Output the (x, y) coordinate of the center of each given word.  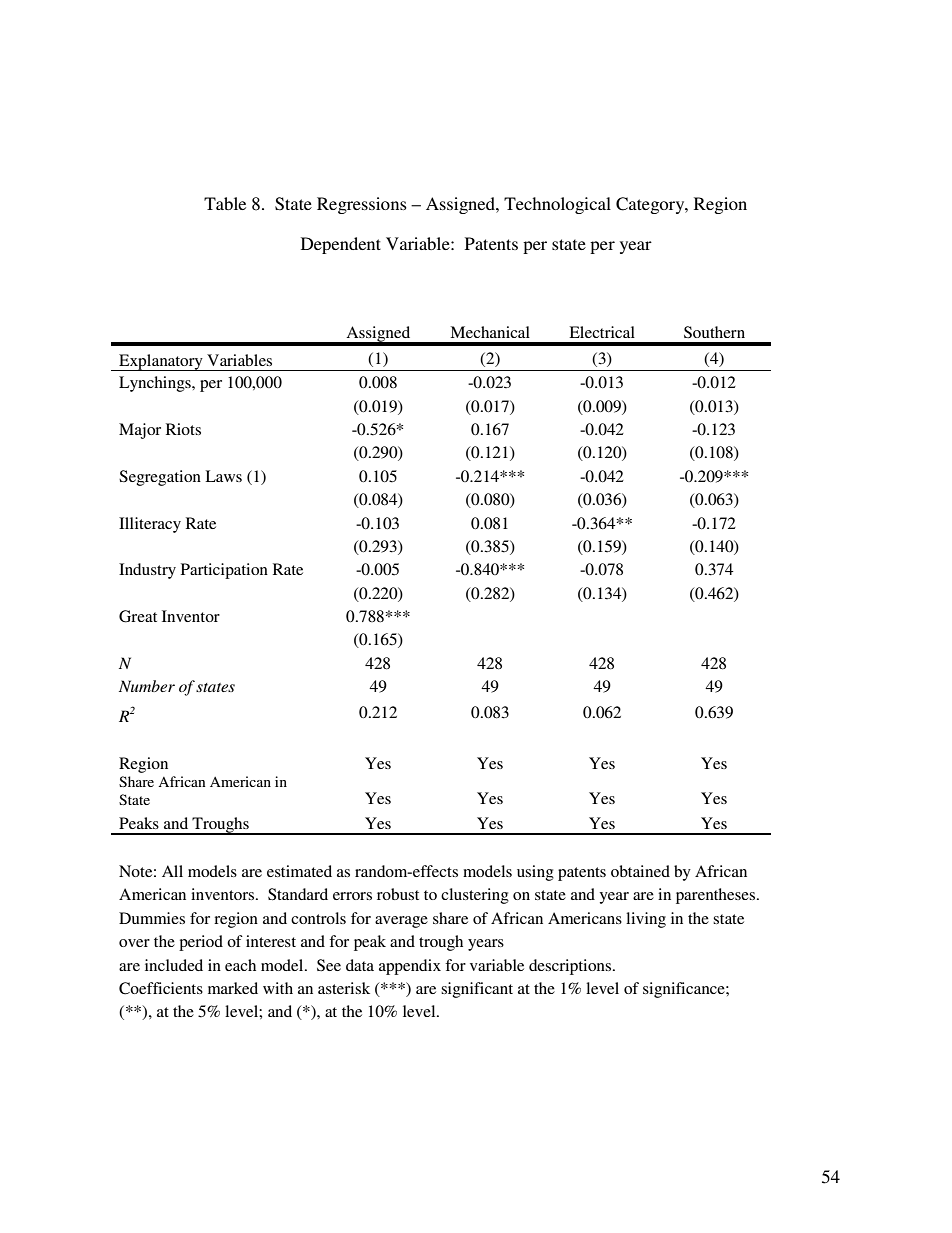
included (174, 965)
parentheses (717, 896)
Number (147, 686)
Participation (224, 571)
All (172, 871)
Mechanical (490, 332)
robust (398, 894)
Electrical (602, 332)
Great (138, 616)
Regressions (362, 205)
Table (225, 203)
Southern (714, 332)
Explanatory (161, 362)
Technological (557, 205)
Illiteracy (150, 525)
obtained (640, 871)
